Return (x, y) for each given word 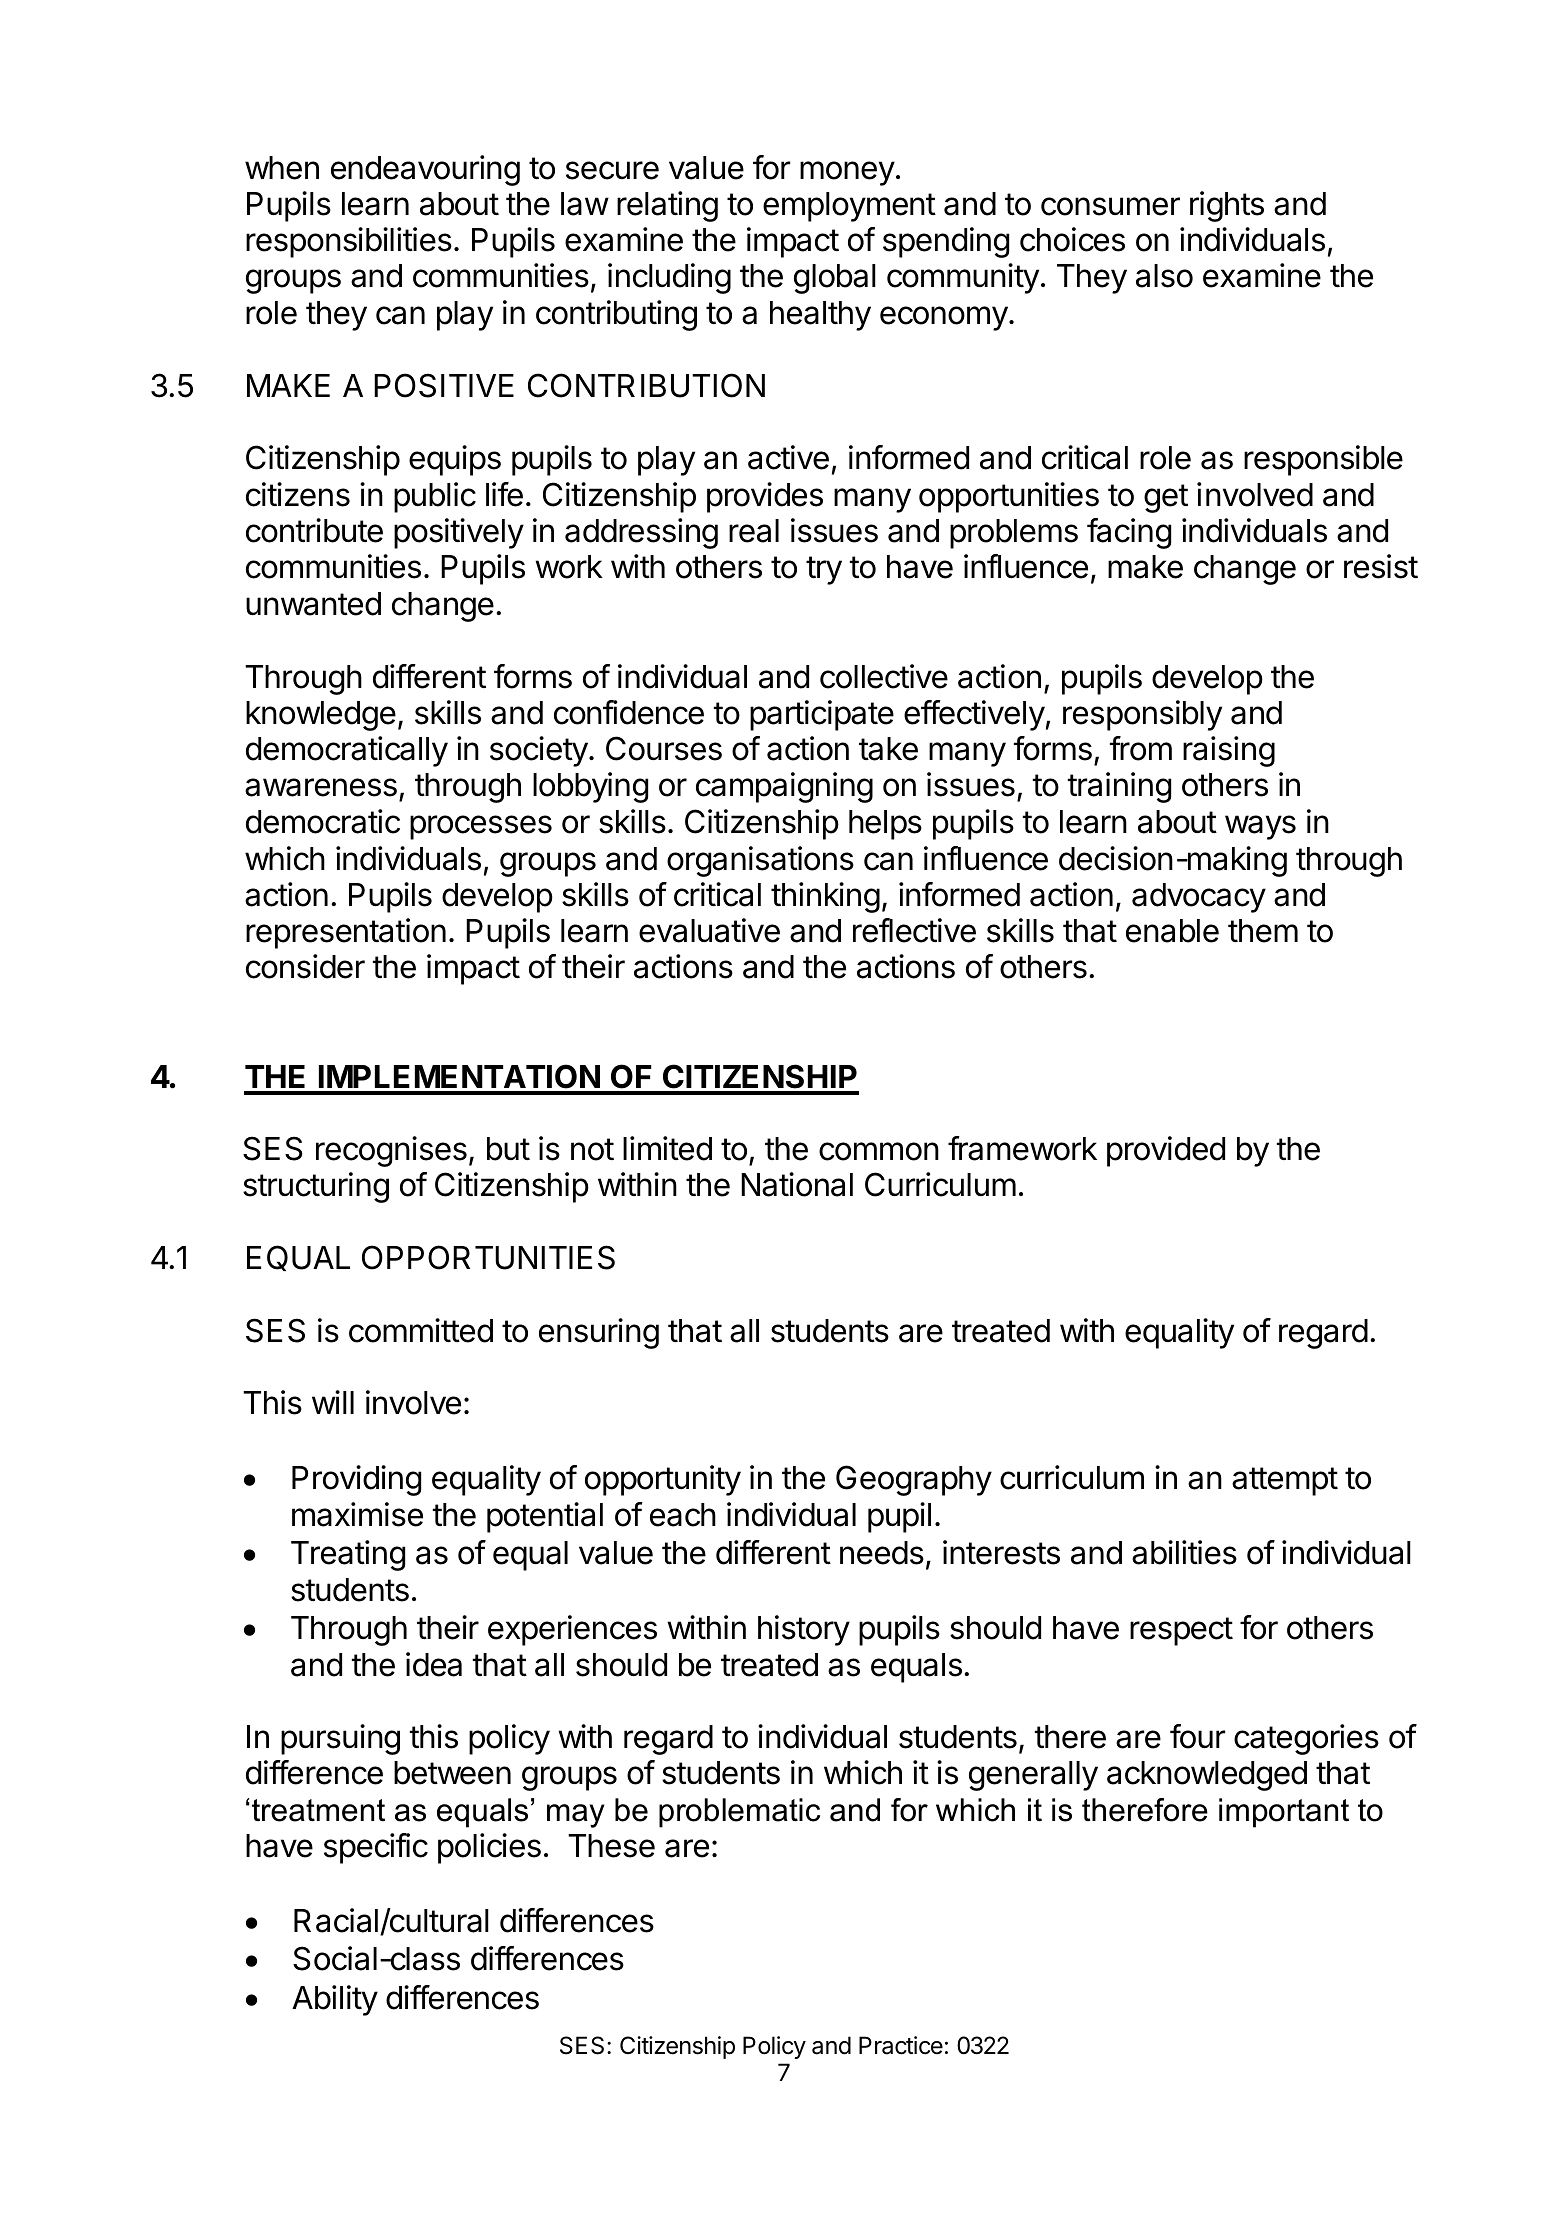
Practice (901, 2045)
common (879, 1151)
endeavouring (425, 170)
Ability (335, 2000)
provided (1166, 1151)
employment (849, 207)
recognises (391, 1151)
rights (1227, 206)
